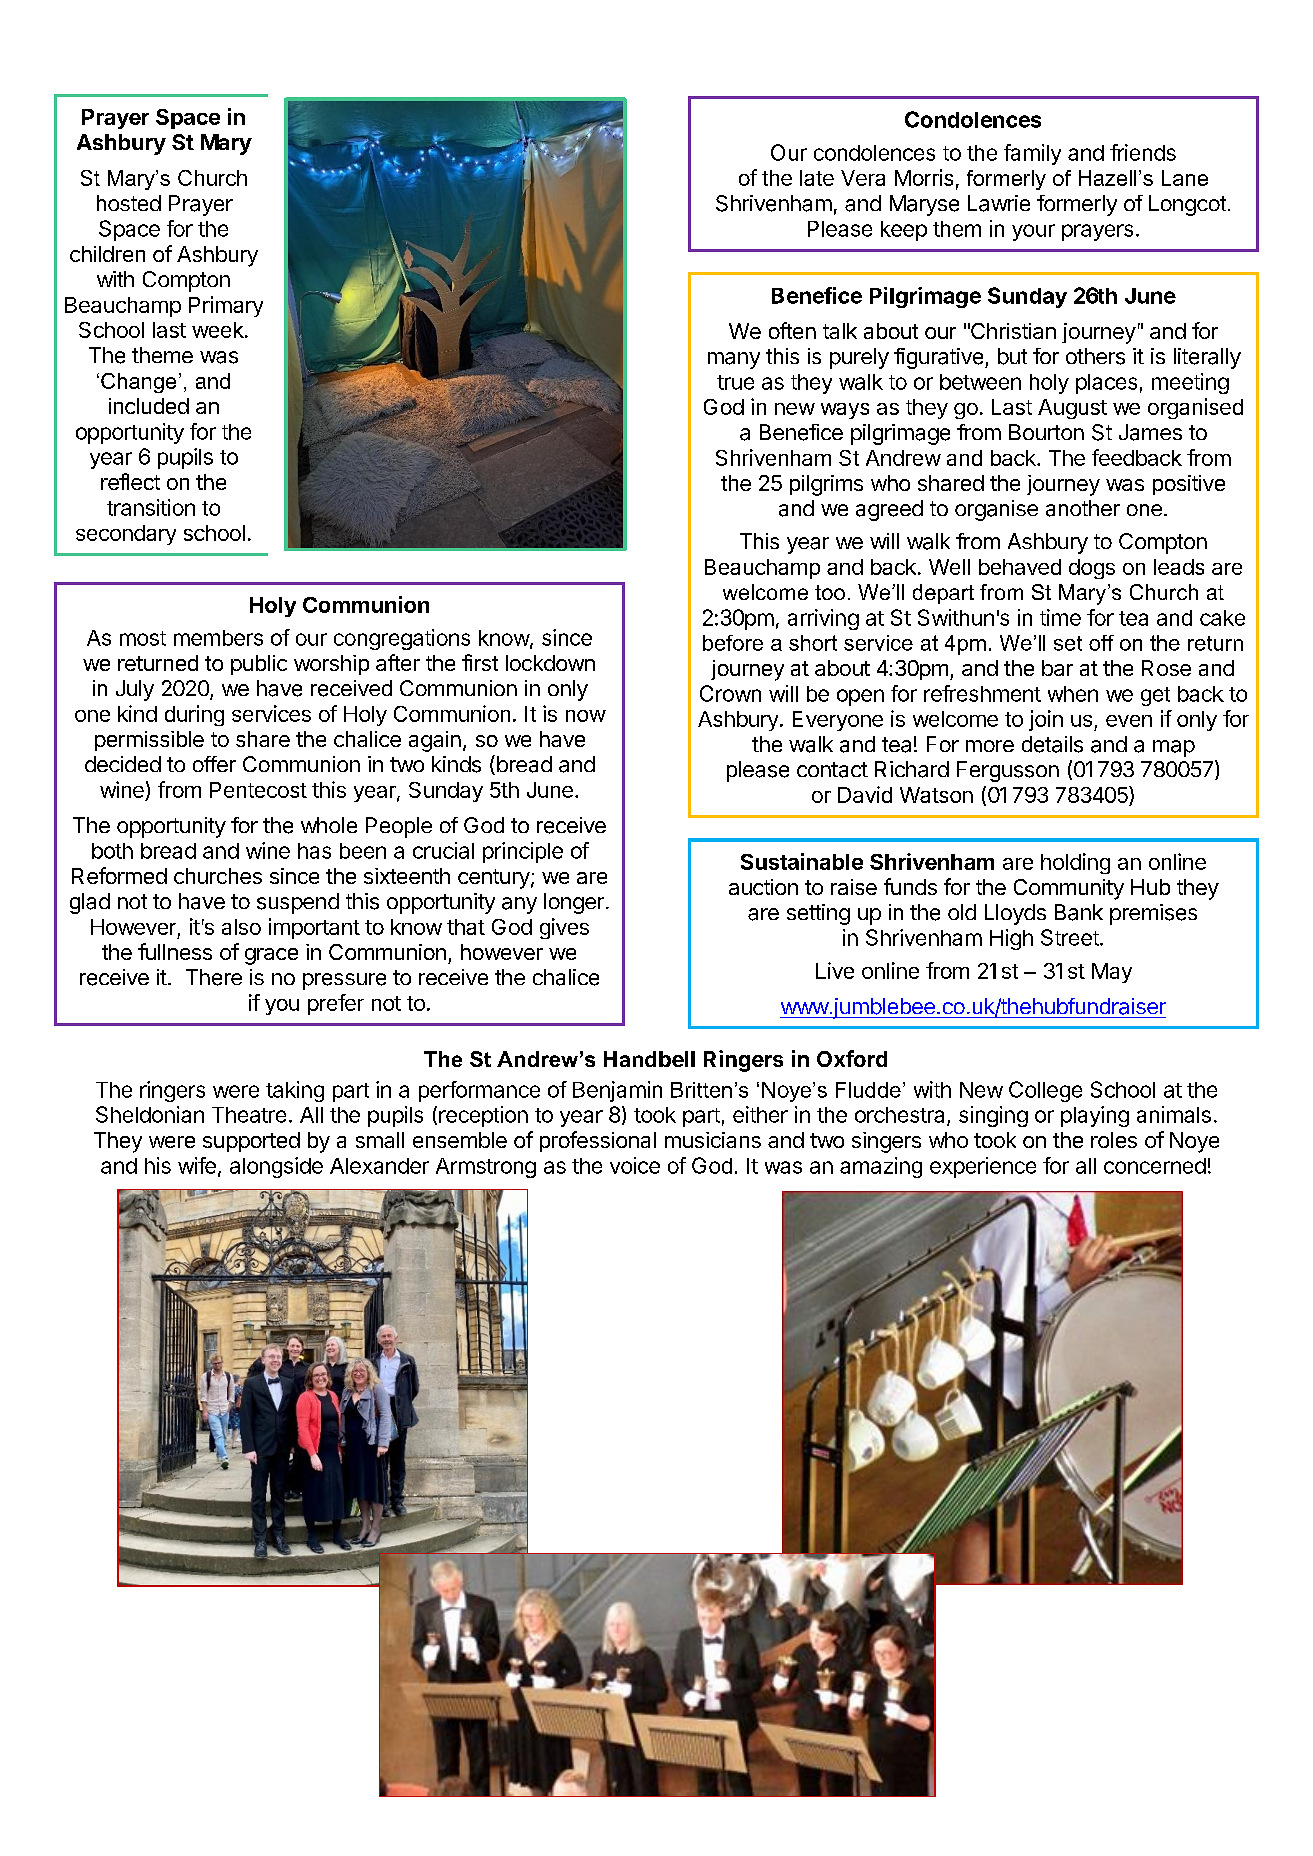  I want to click on public, so click(259, 665).
